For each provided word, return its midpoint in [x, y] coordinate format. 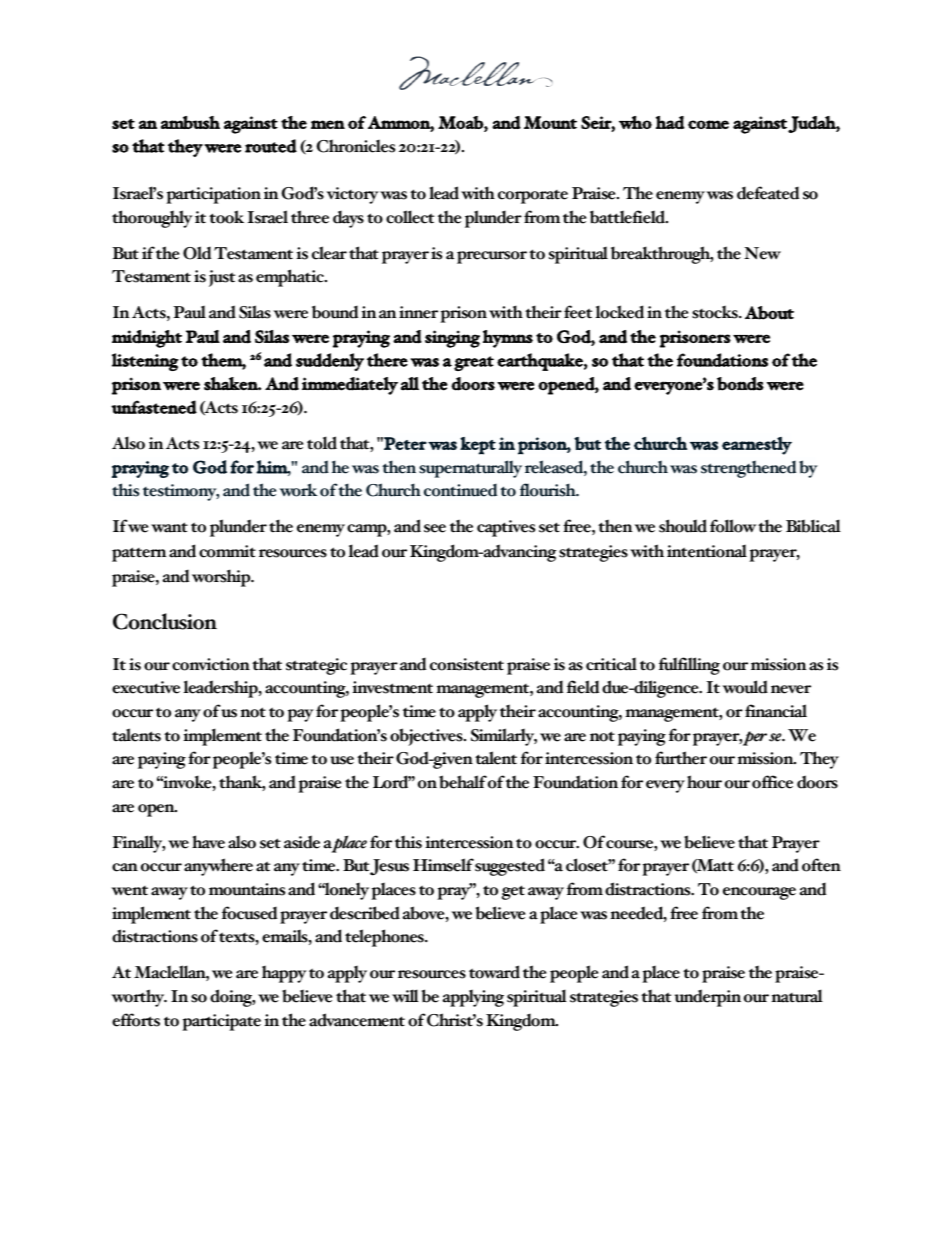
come [708, 124]
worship [222, 578]
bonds [740, 384]
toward [494, 972]
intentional [707, 551]
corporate [533, 197]
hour [704, 782]
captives [506, 528]
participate [221, 1022]
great [474, 363]
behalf [463, 782]
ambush [190, 122]
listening [145, 362]
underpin [707, 998]
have [208, 842]
